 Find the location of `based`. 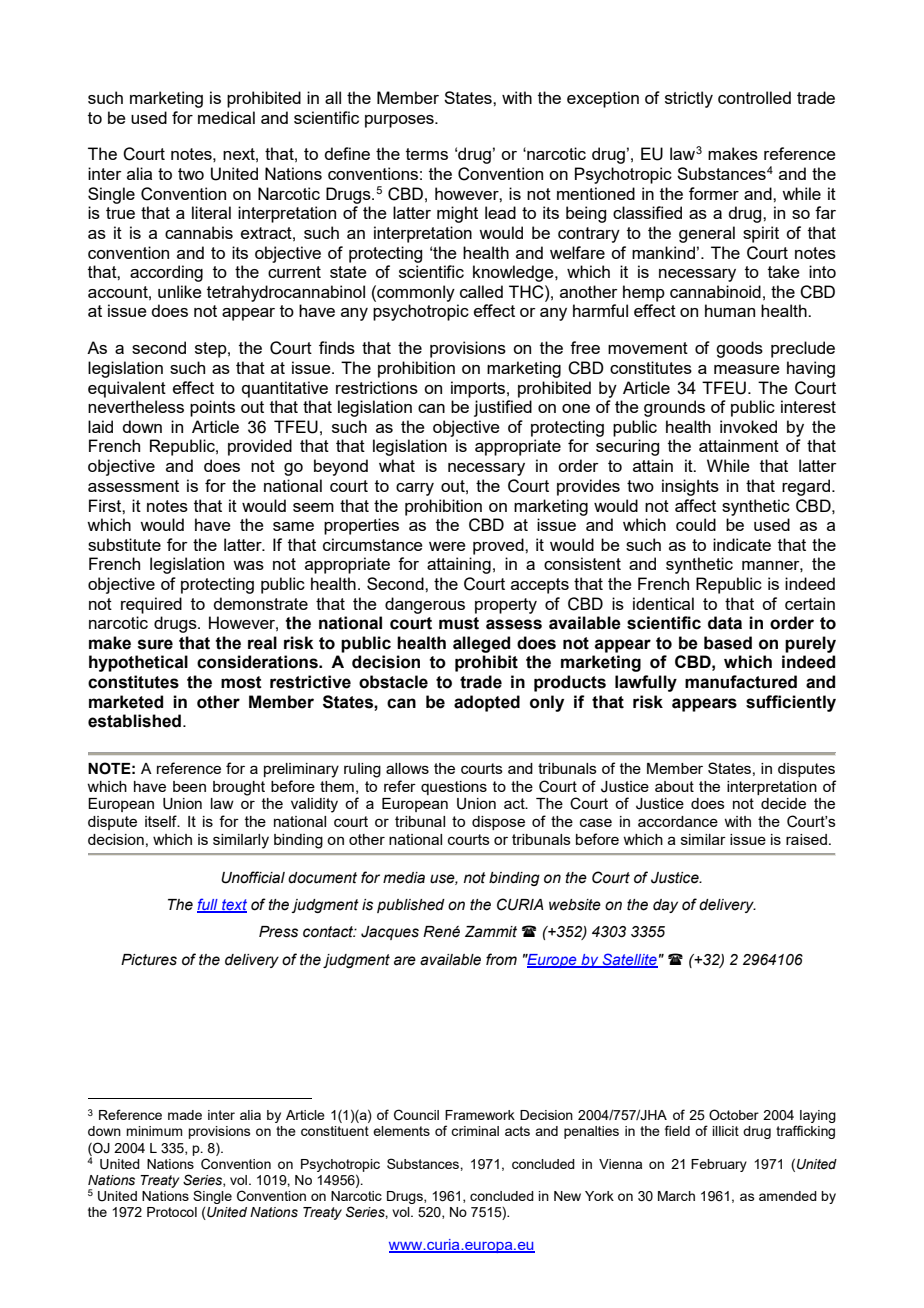

based is located at coordinates (728, 643).
